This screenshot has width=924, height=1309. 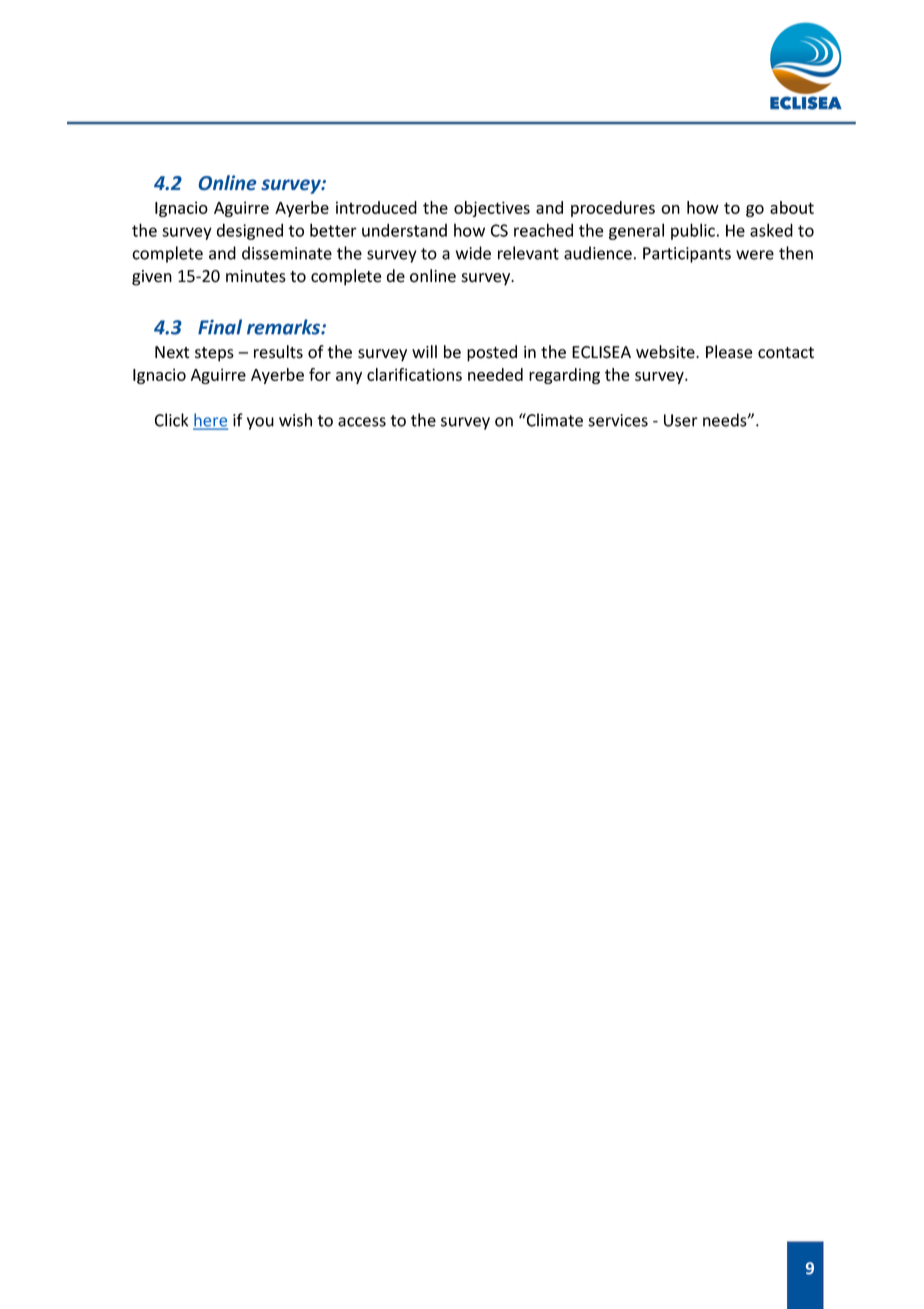 I want to click on minutes, so click(x=256, y=276).
